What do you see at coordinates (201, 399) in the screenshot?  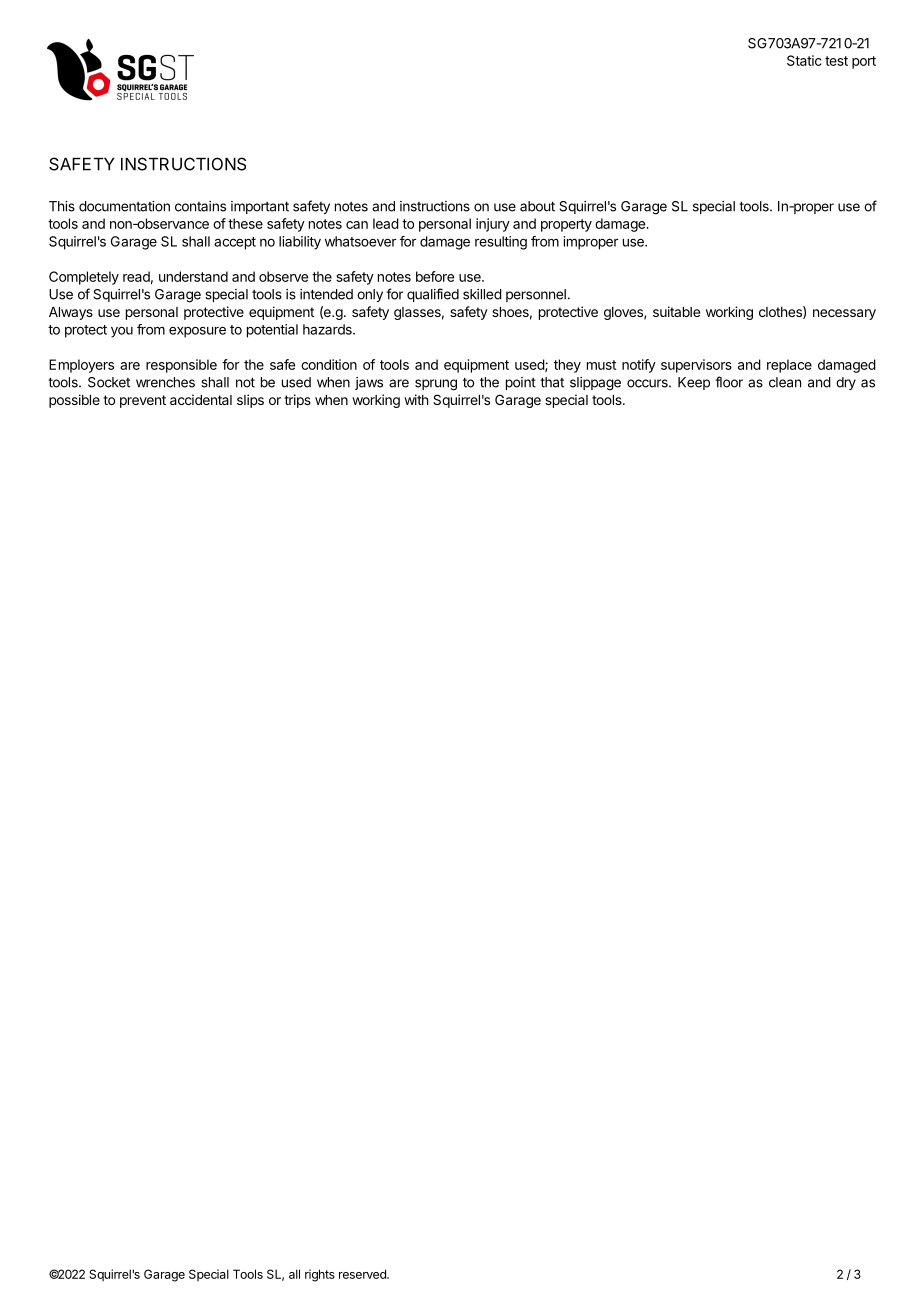 I see `accidental` at bounding box center [201, 399].
